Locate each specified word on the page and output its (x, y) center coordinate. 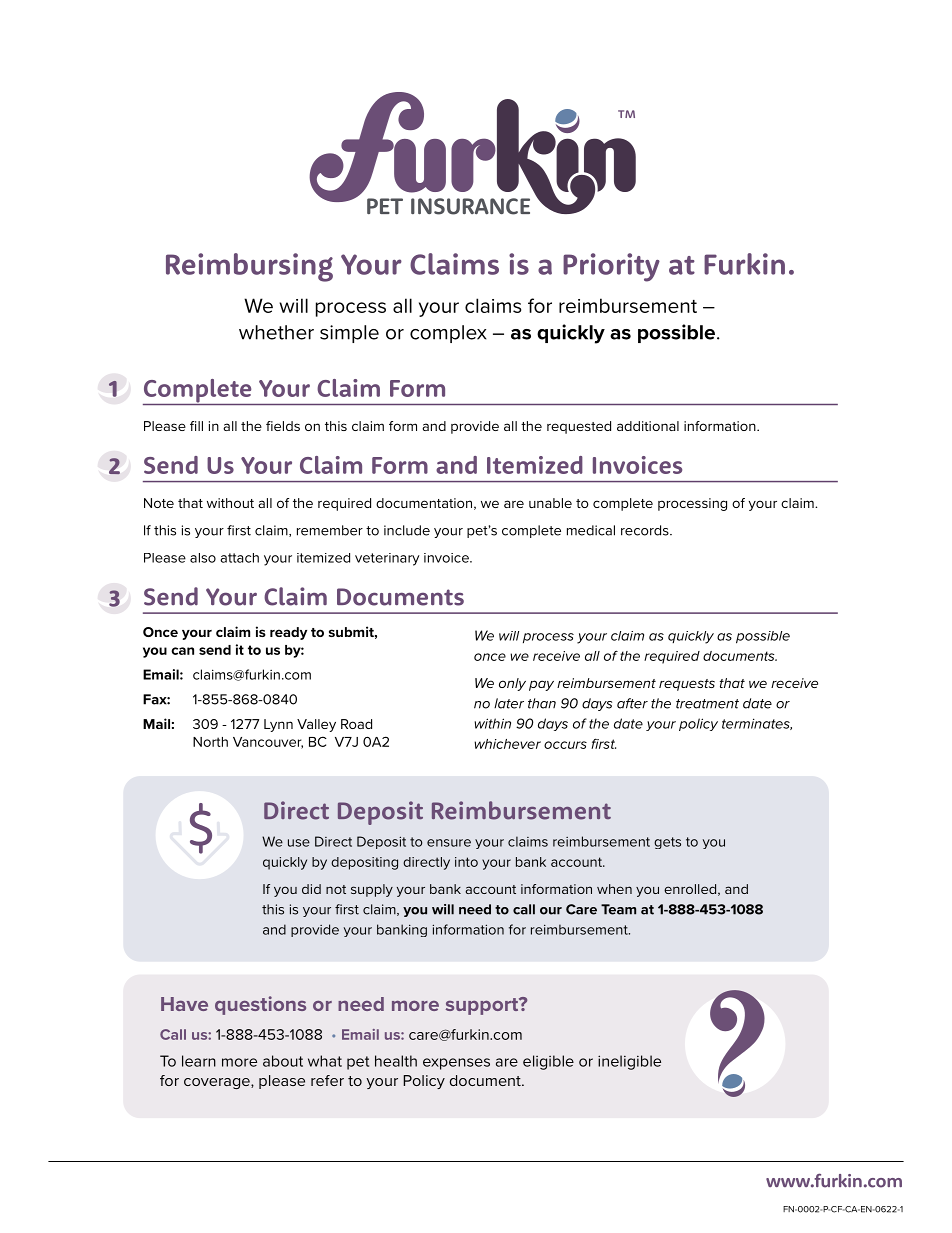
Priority (611, 267)
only (512, 684)
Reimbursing (249, 267)
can (182, 651)
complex (448, 334)
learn (199, 1061)
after (632, 703)
